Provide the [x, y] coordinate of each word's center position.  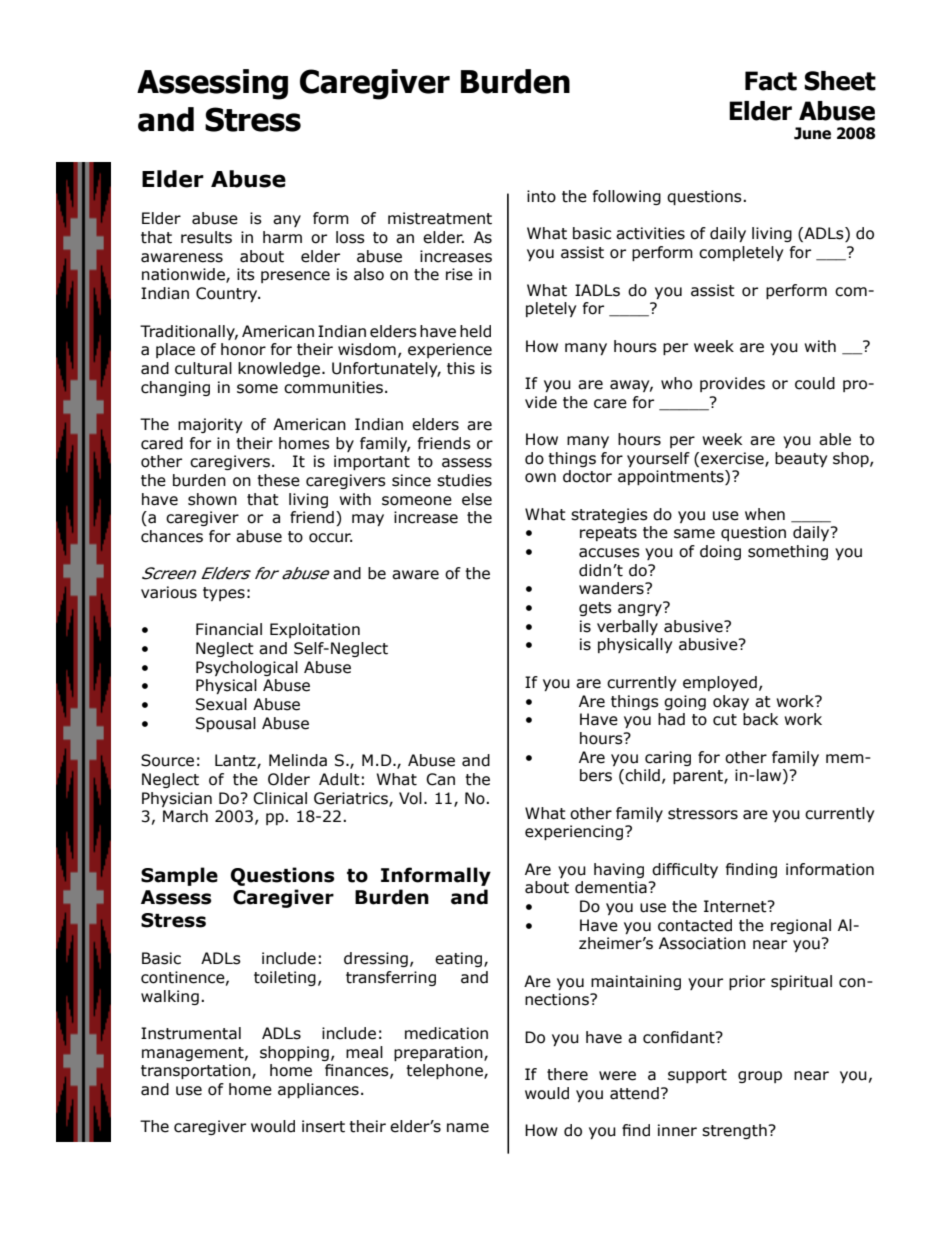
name [468, 1128]
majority [210, 425]
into [541, 196]
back [760, 719]
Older [289, 779]
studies [464, 480]
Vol [410, 798]
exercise [733, 459]
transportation [197, 1071]
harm [282, 237]
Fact [771, 81]
